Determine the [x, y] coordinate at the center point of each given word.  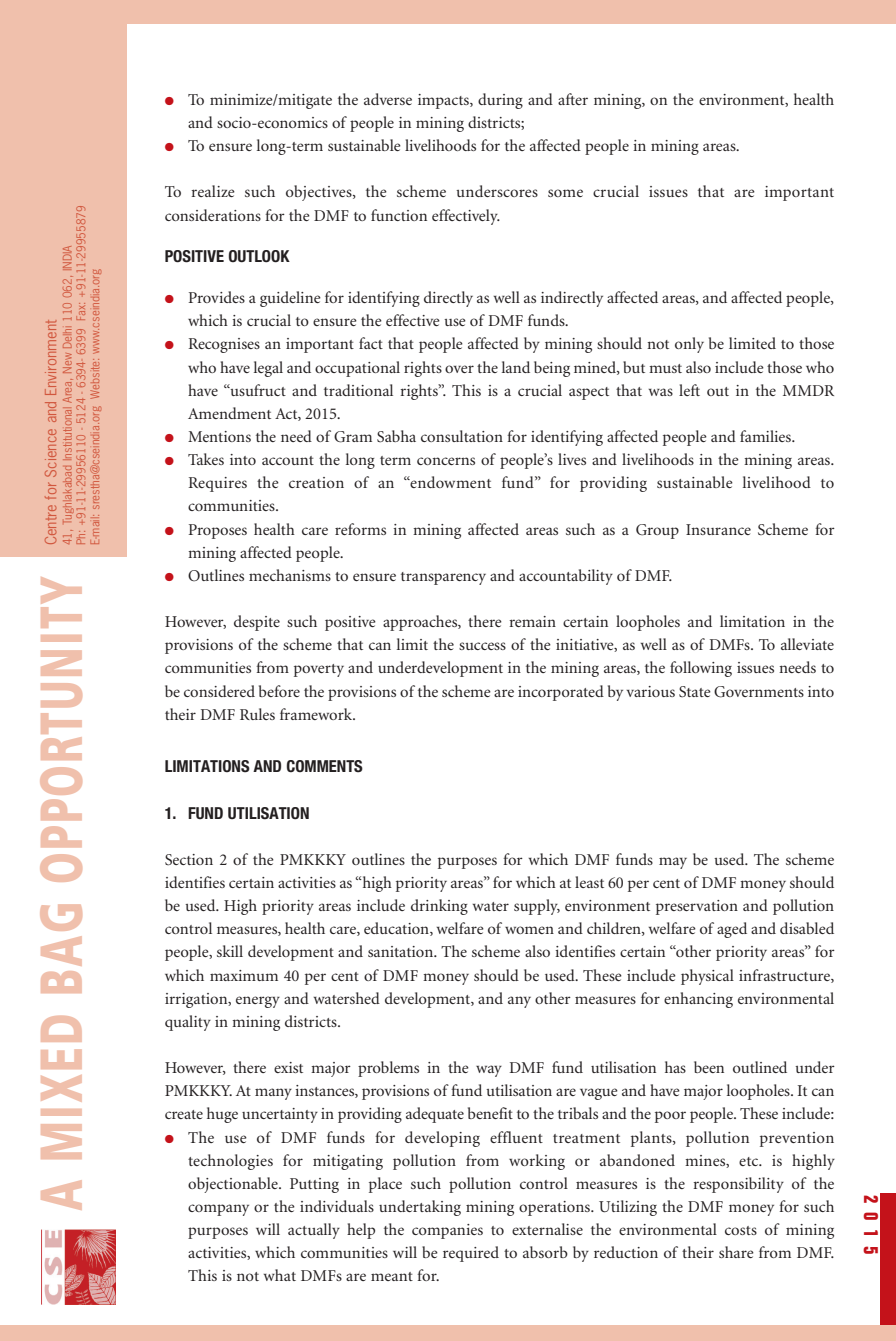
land [516, 367]
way [489, 1071]
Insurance [718, 529]
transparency [443, 578]
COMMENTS [325, 766]
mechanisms [290, 575]
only [689, 345]
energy [258, 1002]
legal [268, 369]
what [280, 1275]
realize [213, 191]
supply [537, 907]
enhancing [698, 1000]
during [500, 101]
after [573, 99]
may [673, 863]
